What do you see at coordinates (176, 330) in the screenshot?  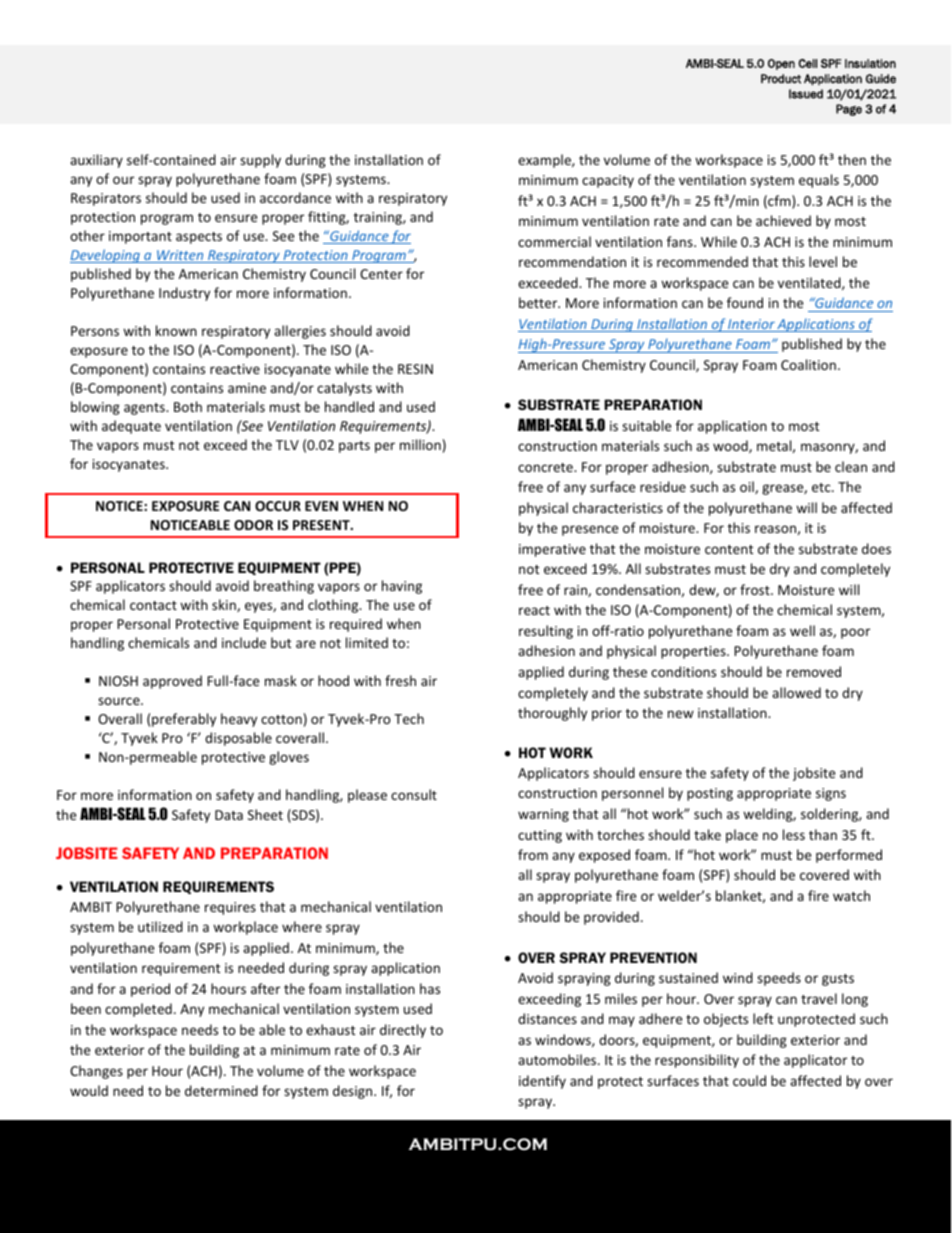 I see `known` at bounding box center [176, 330].
